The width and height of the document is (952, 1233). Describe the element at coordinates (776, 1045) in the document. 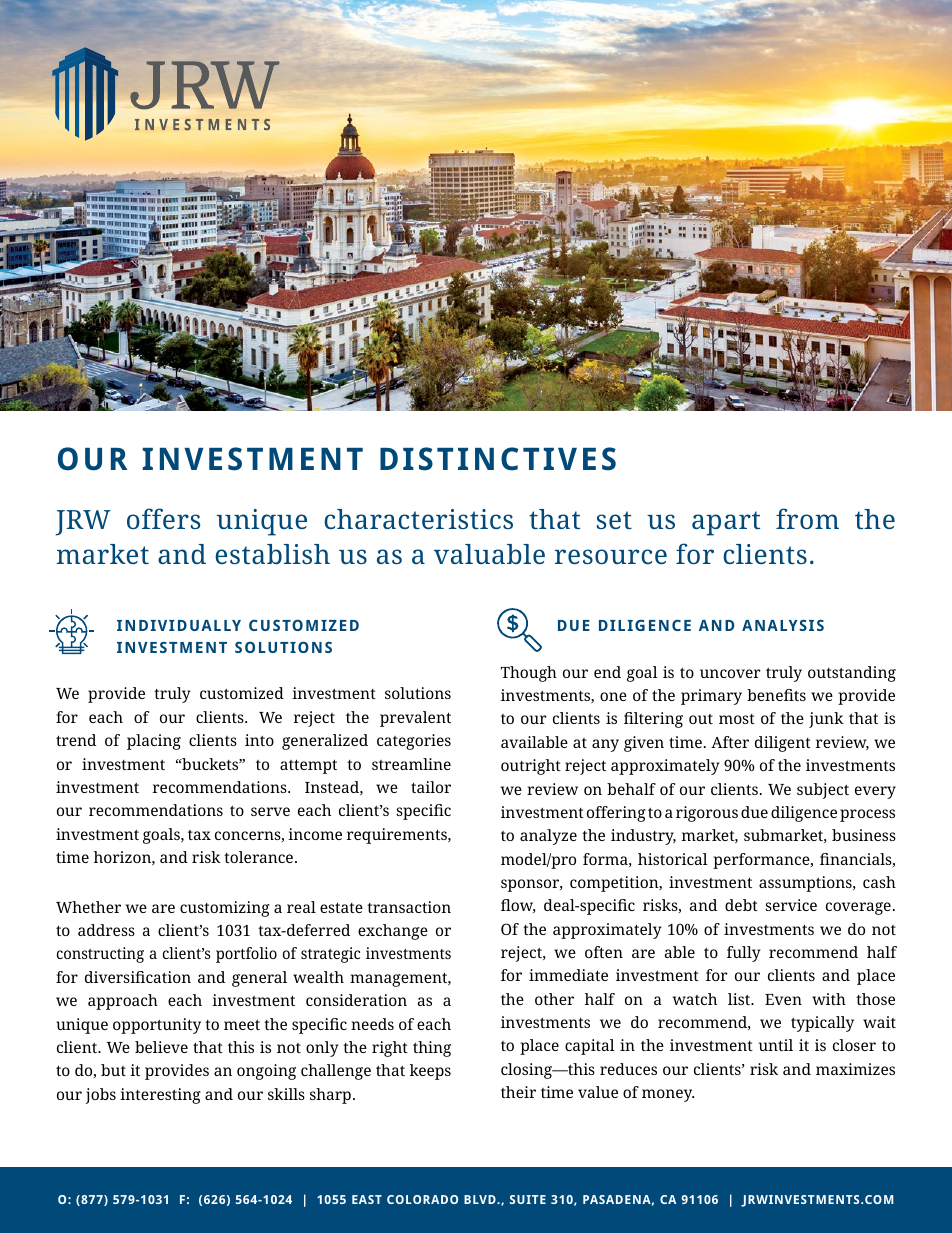

I see `until` at that location.
